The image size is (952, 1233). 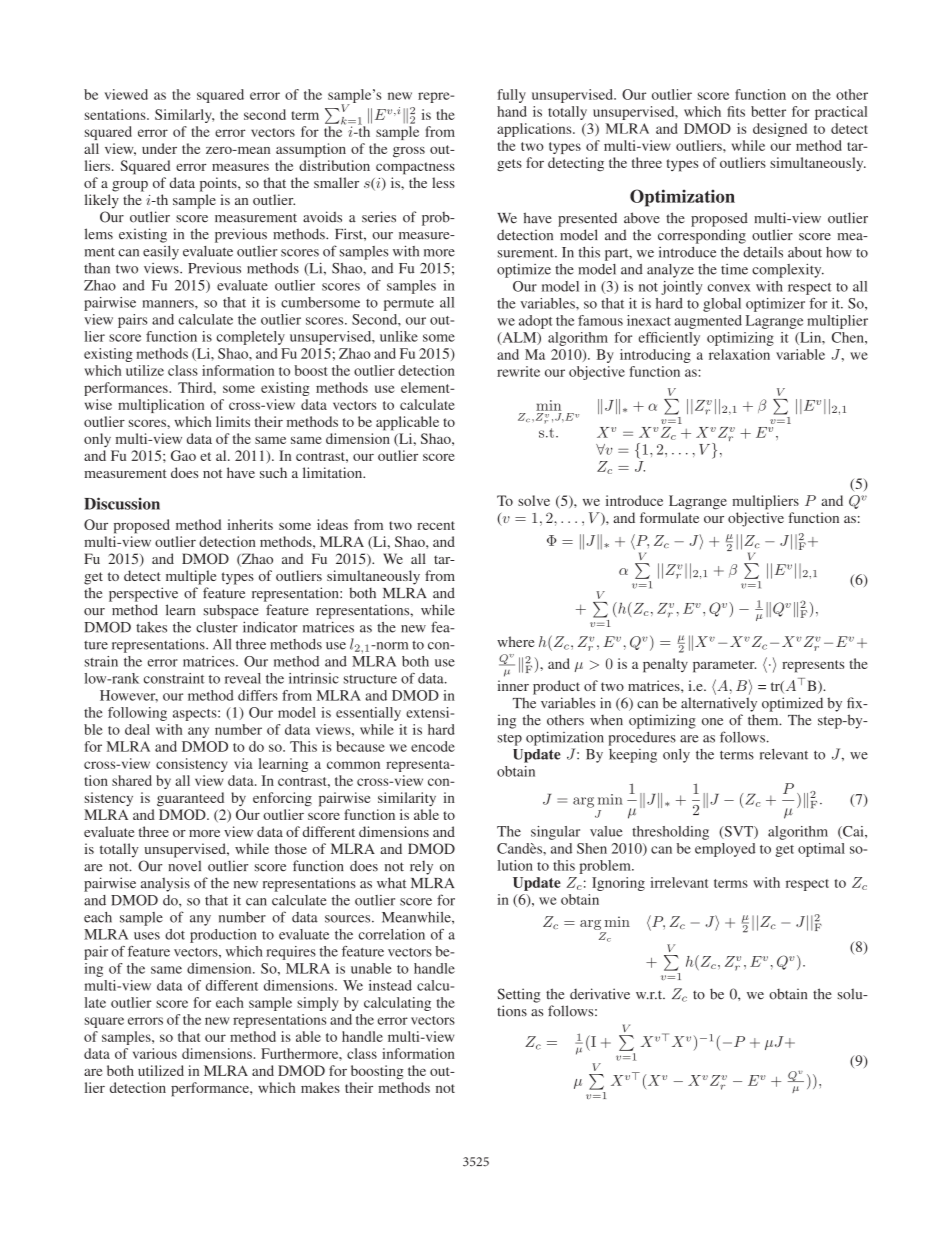 What do you see at coordinates (722, 305) in the screenshot?
I see `global` at bounding box center [722, 305].
